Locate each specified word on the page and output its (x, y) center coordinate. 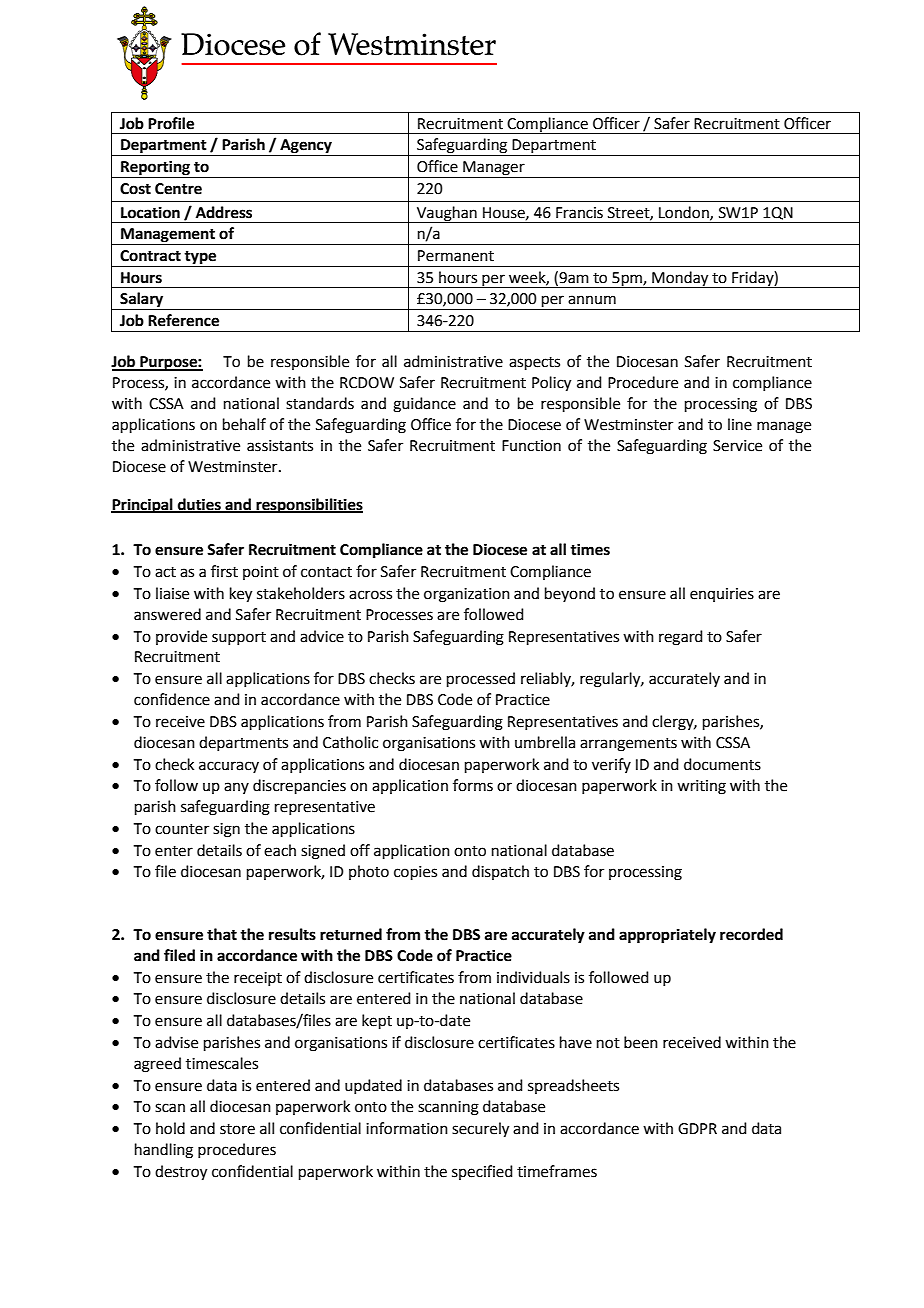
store (237, 1129)
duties (199, 505)
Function (531, 446)
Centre (178, 189)
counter (182, 829)
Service (737, 446)
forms (473, 785)
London (685, 213)
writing (701, 787)
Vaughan (447, 214)
